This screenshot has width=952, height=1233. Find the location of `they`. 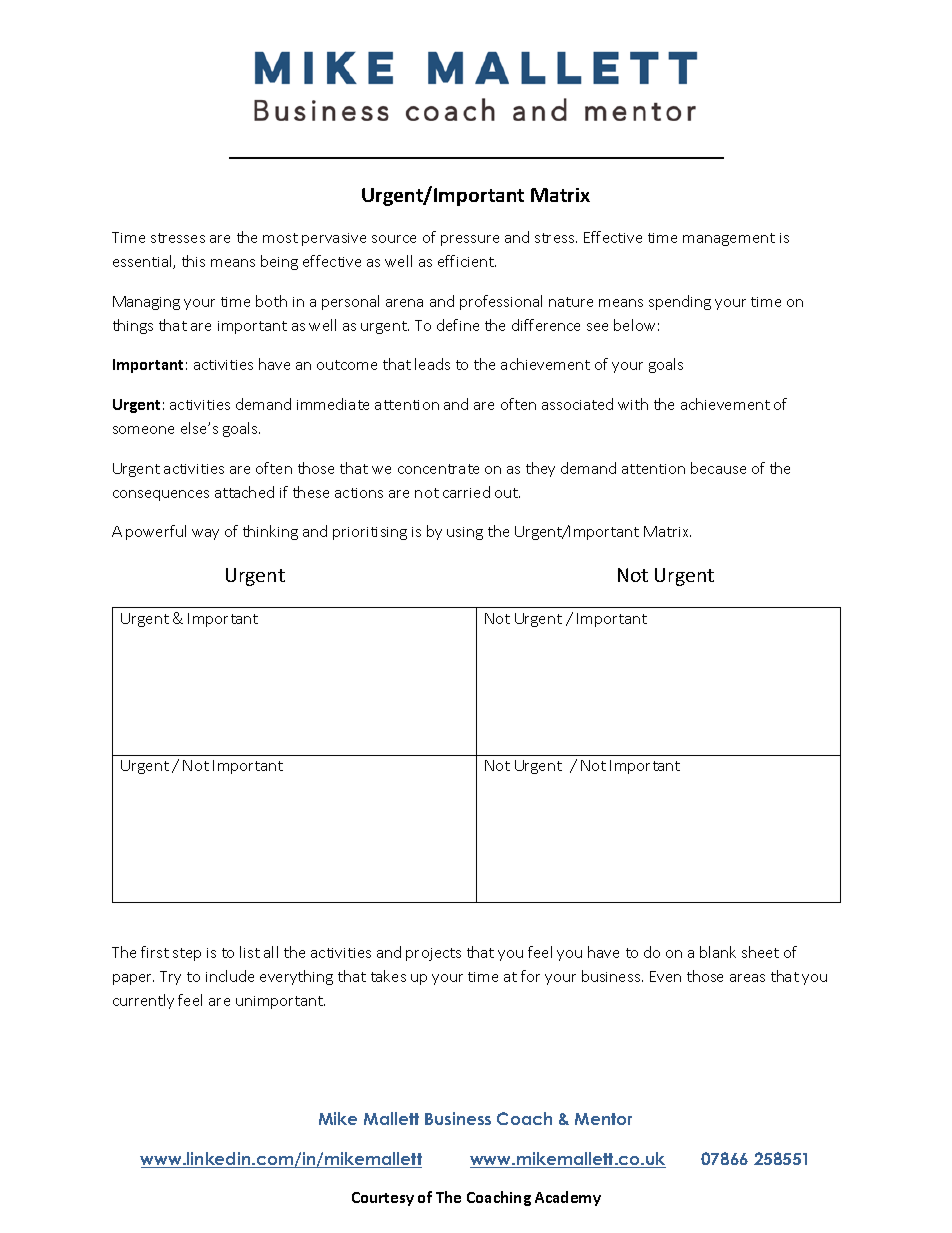

they is located at coordinates (540, 469).
